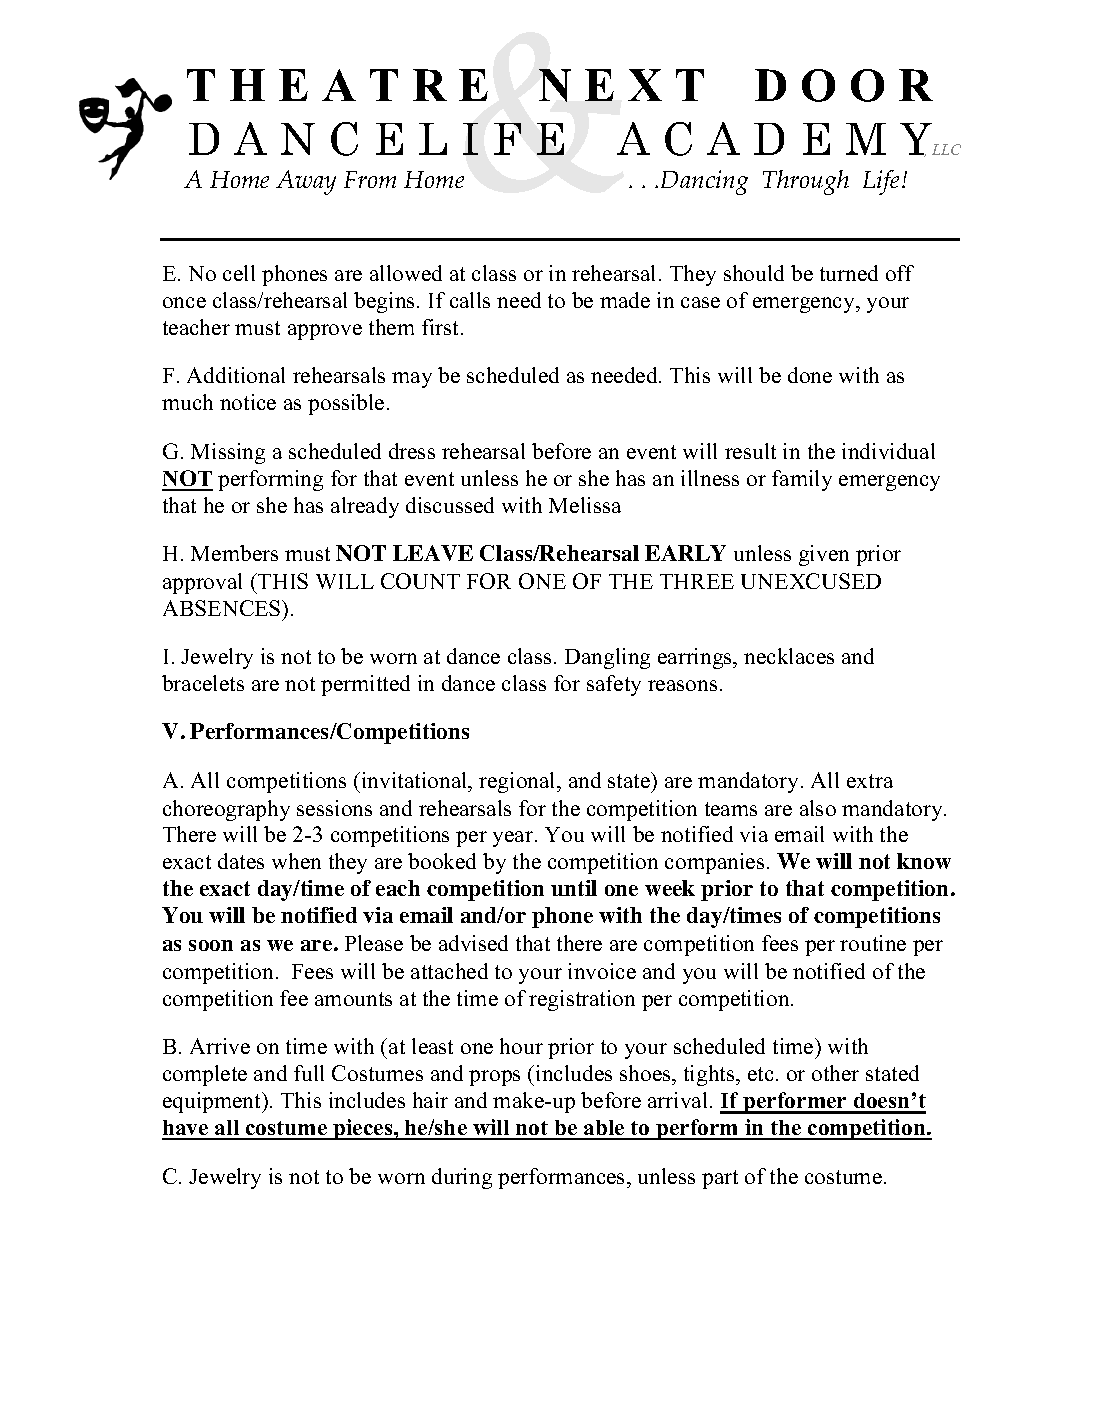 Image resolution: width=1103 pixels, height=1427 pixels. What do you see at coordinates (818, 808) in the page?
I see `also` at bounding box center [818, 808].
